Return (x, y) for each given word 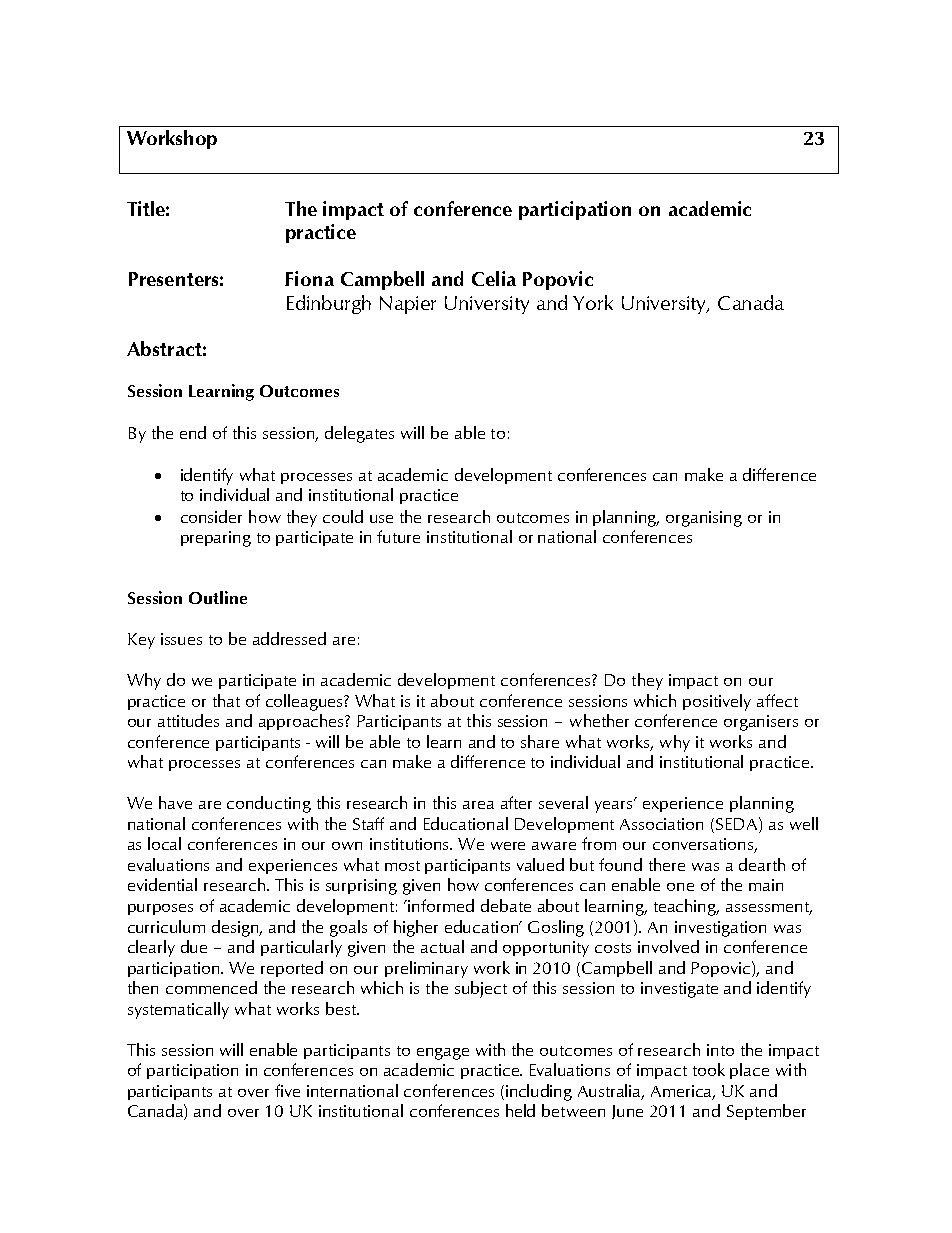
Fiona (309, 278)
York (593, 302)
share (540, 741)
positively (717, 702)
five (287, 1090)
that (226, 700)
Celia (494, 278)
